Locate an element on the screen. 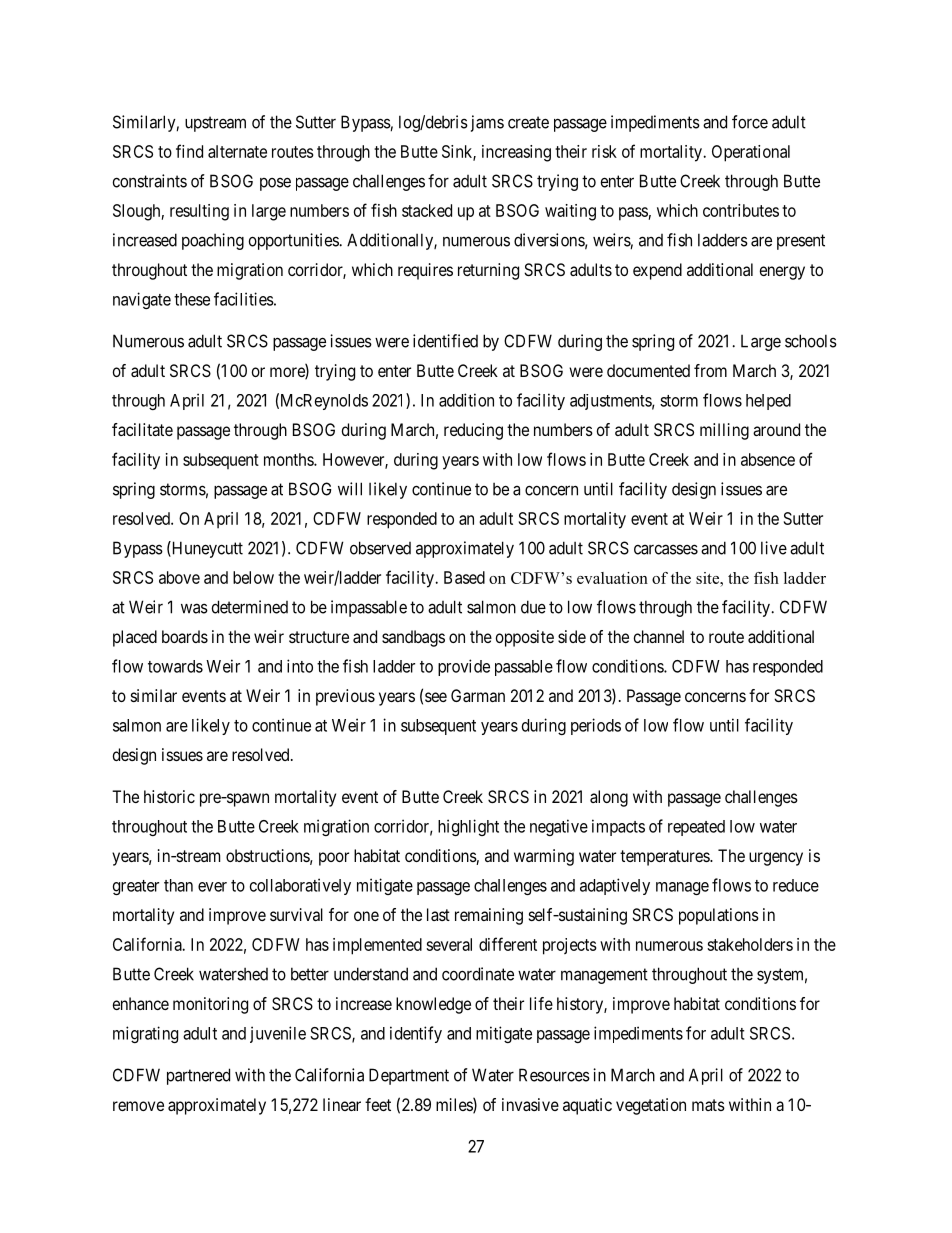 The height and width of the screenshot is (1233, 952). mats is located at coordinates (708, 1105).
